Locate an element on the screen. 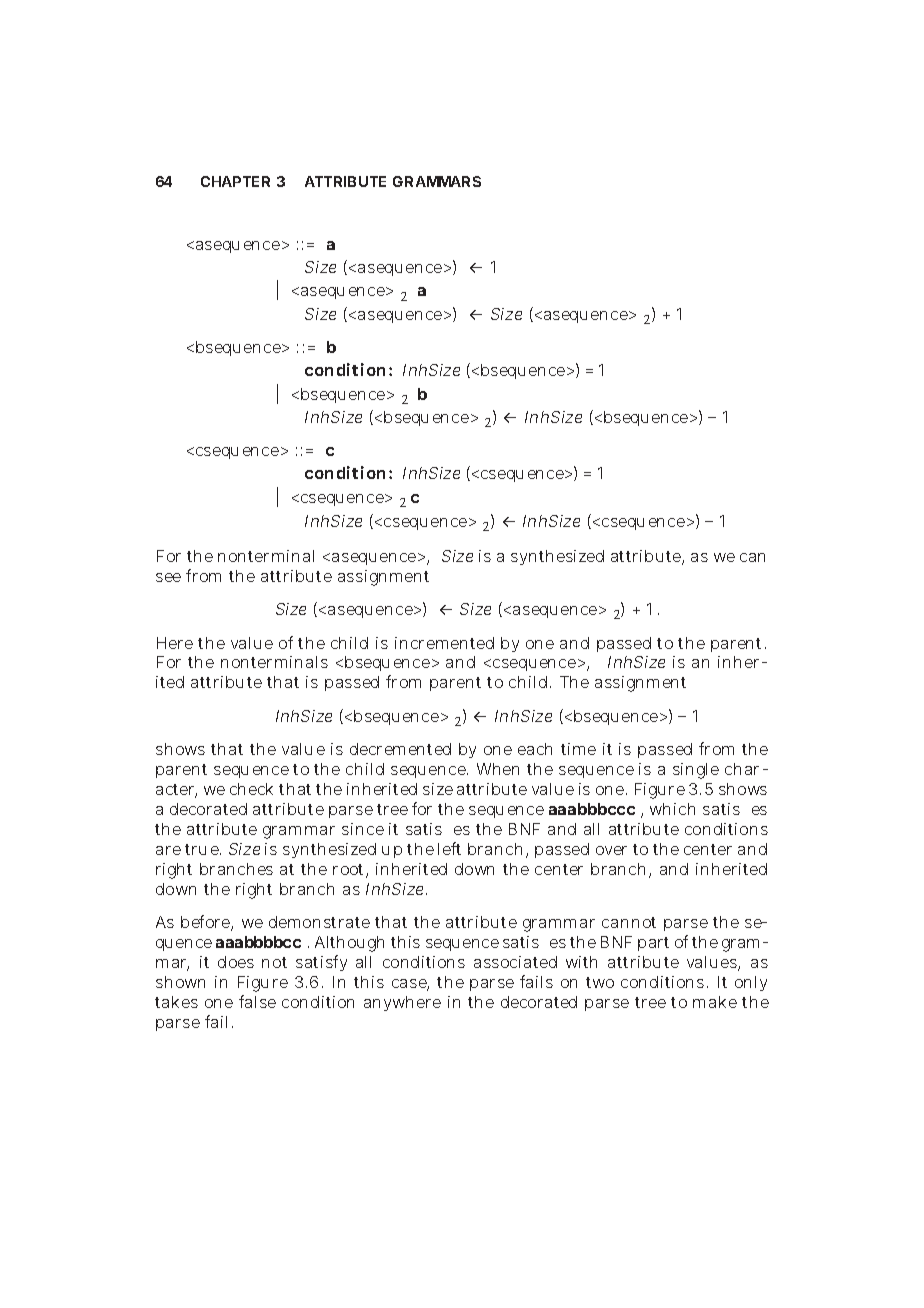  does is located at coordinates (236, 962).
